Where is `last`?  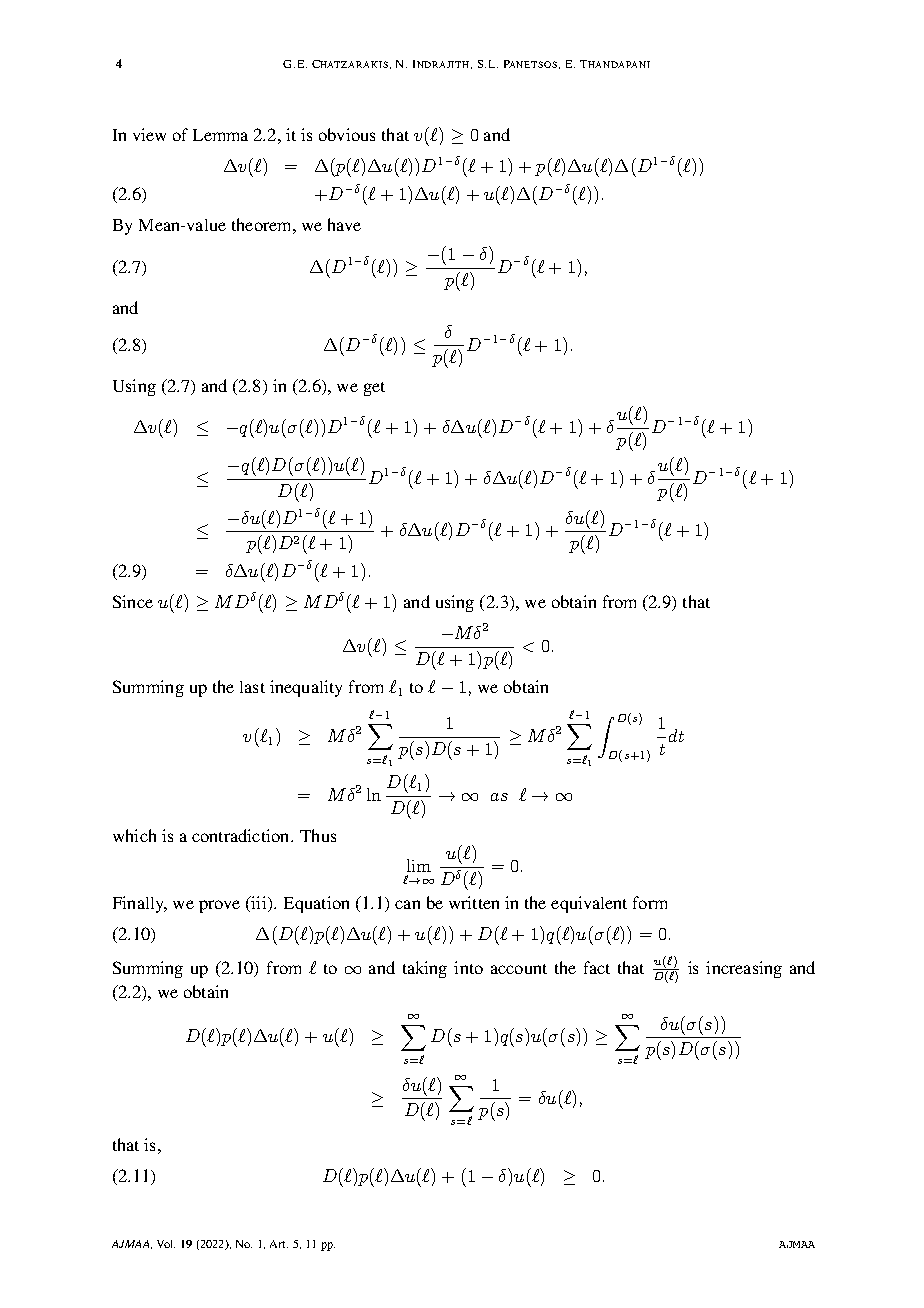
last is located at coordinates (252, 687).
